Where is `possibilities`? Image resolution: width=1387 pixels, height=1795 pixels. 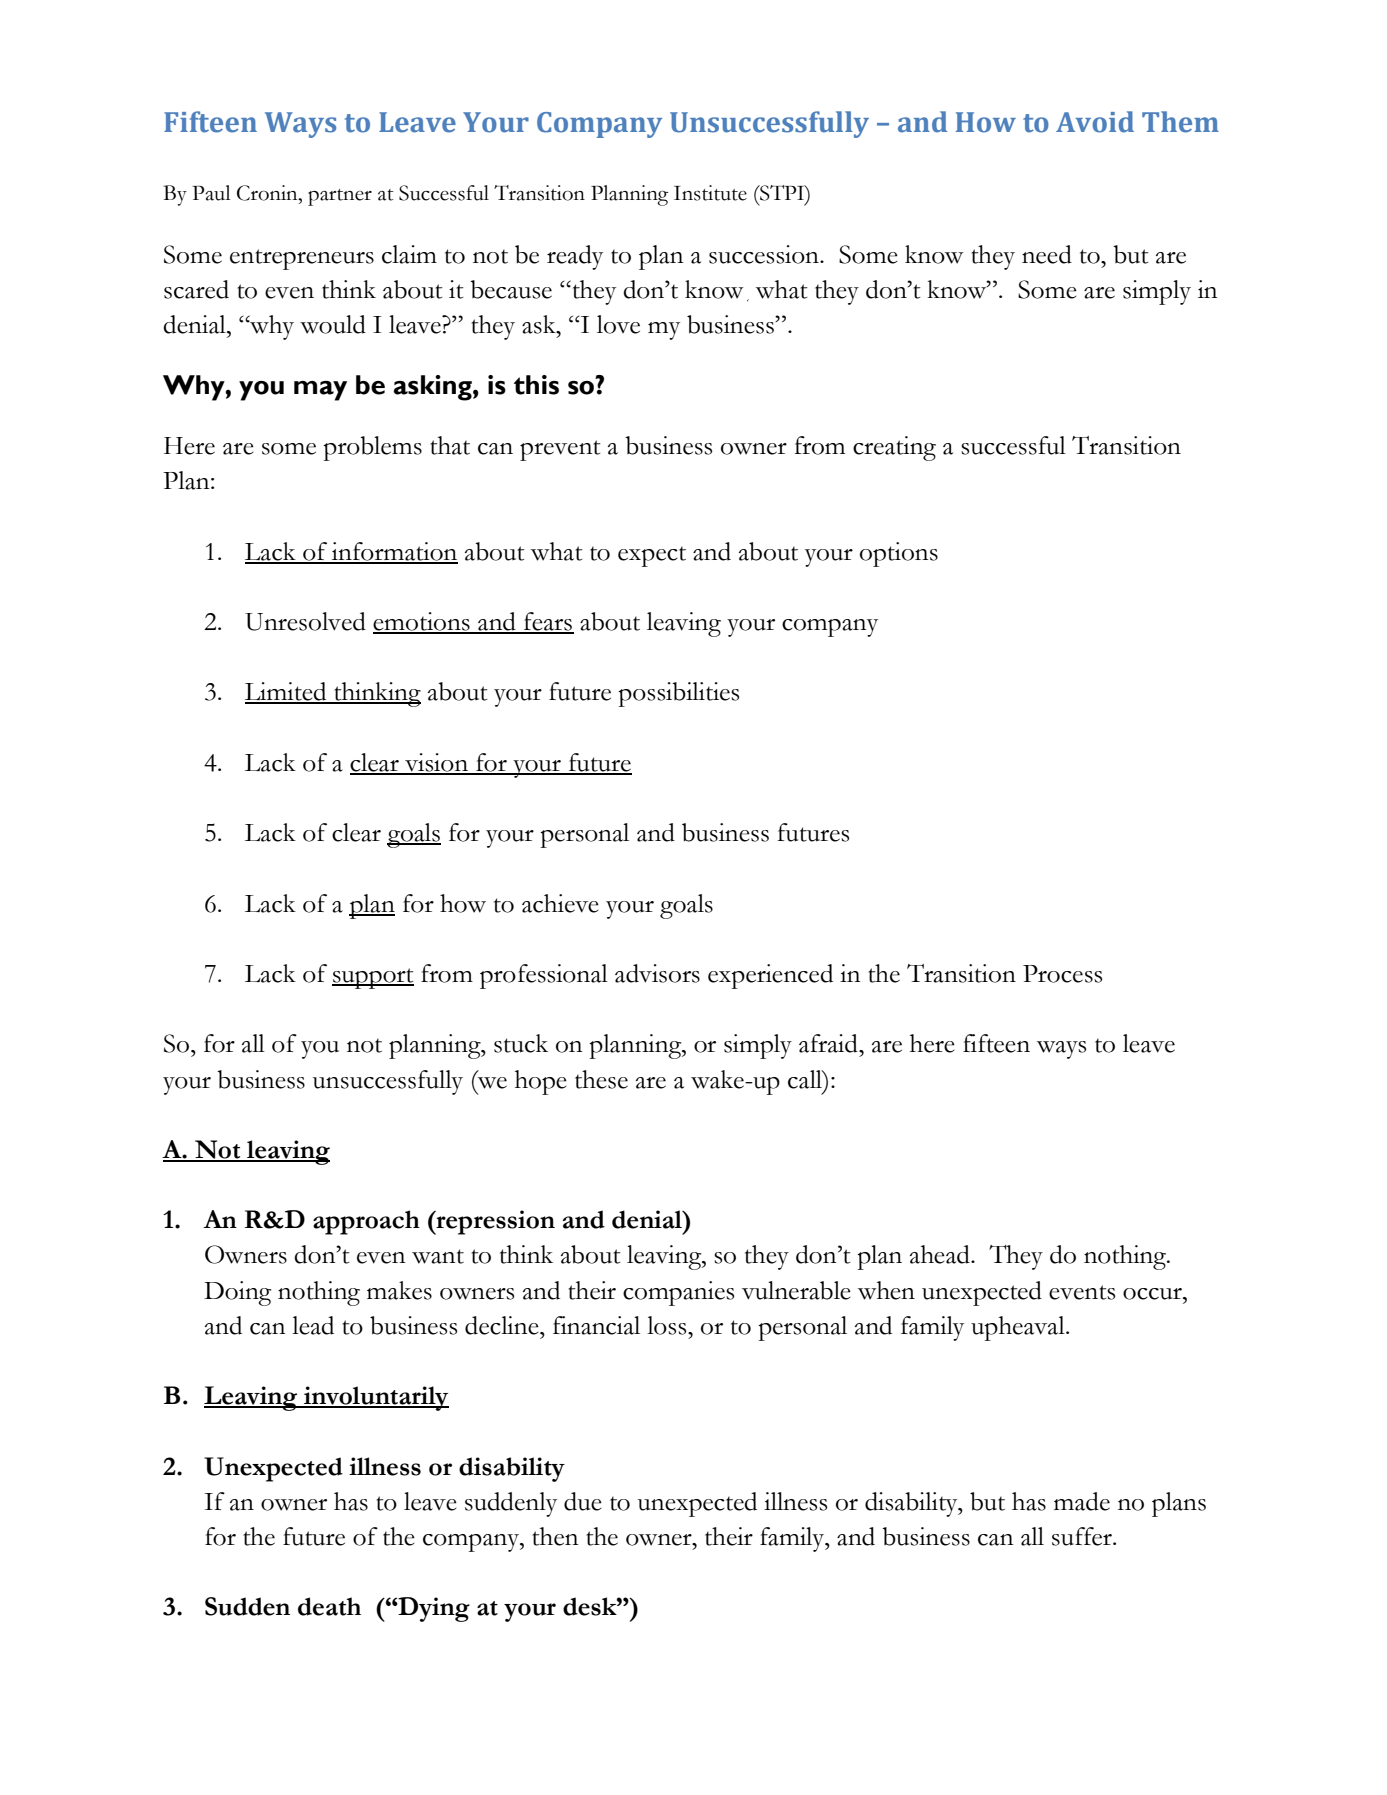
possibilities is located at coordinates (678, 694).
